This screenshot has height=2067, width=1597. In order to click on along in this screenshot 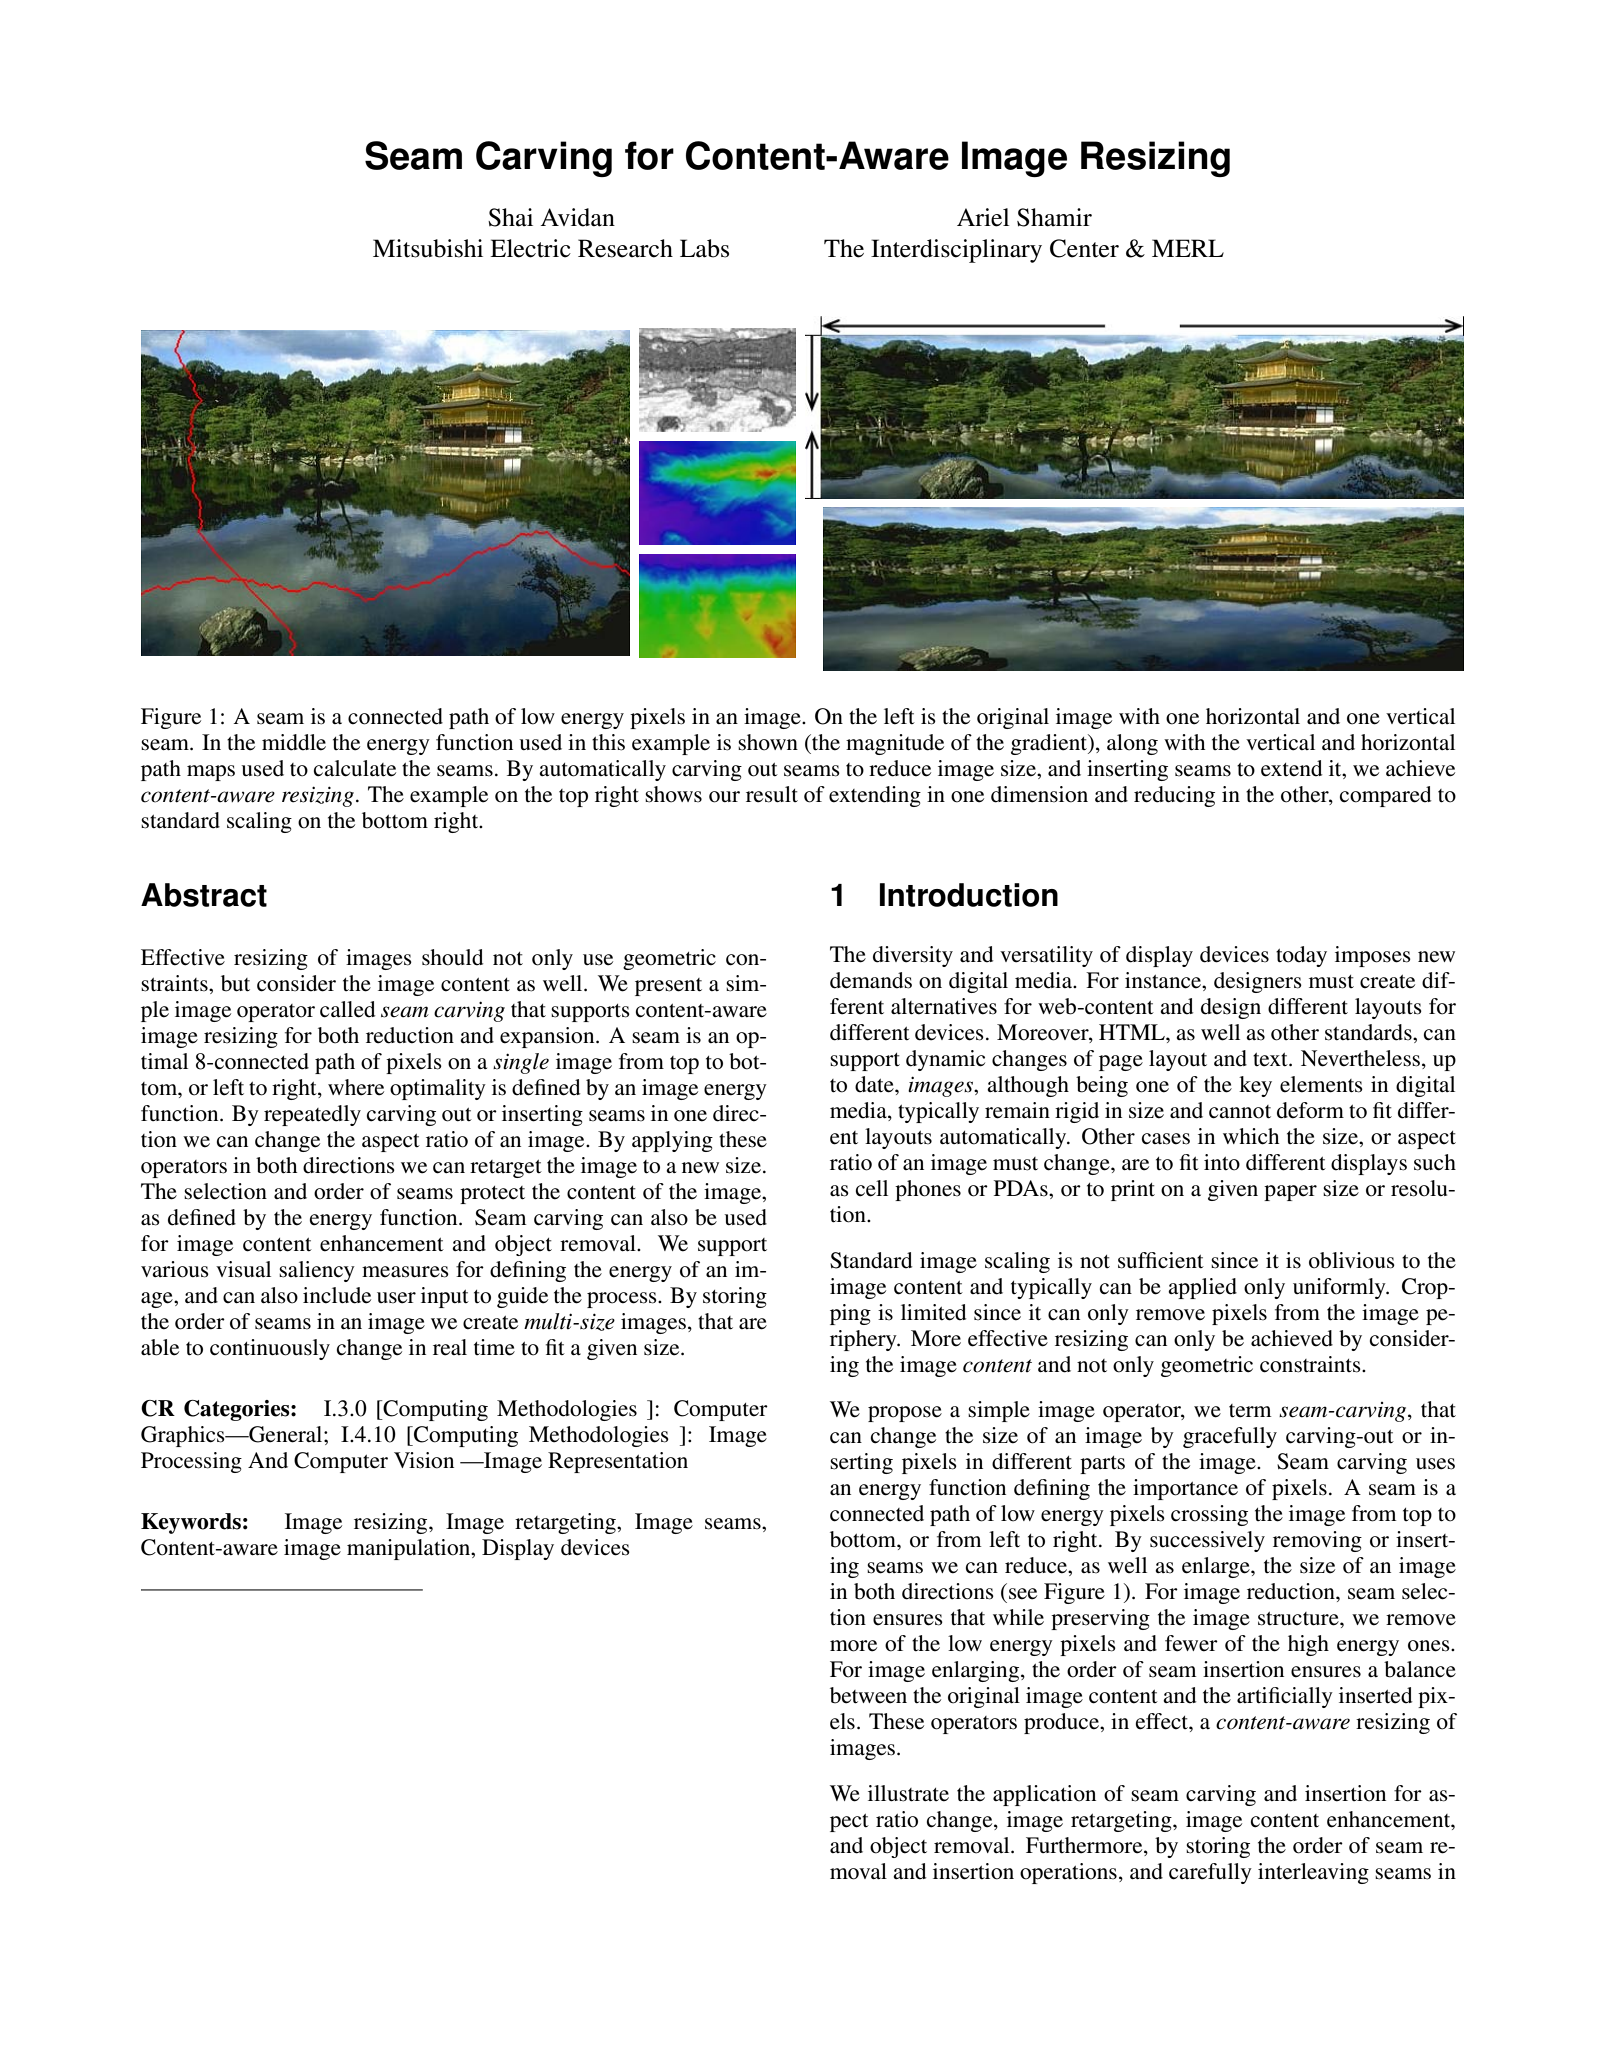, I will do `click(1132, 744)`.
